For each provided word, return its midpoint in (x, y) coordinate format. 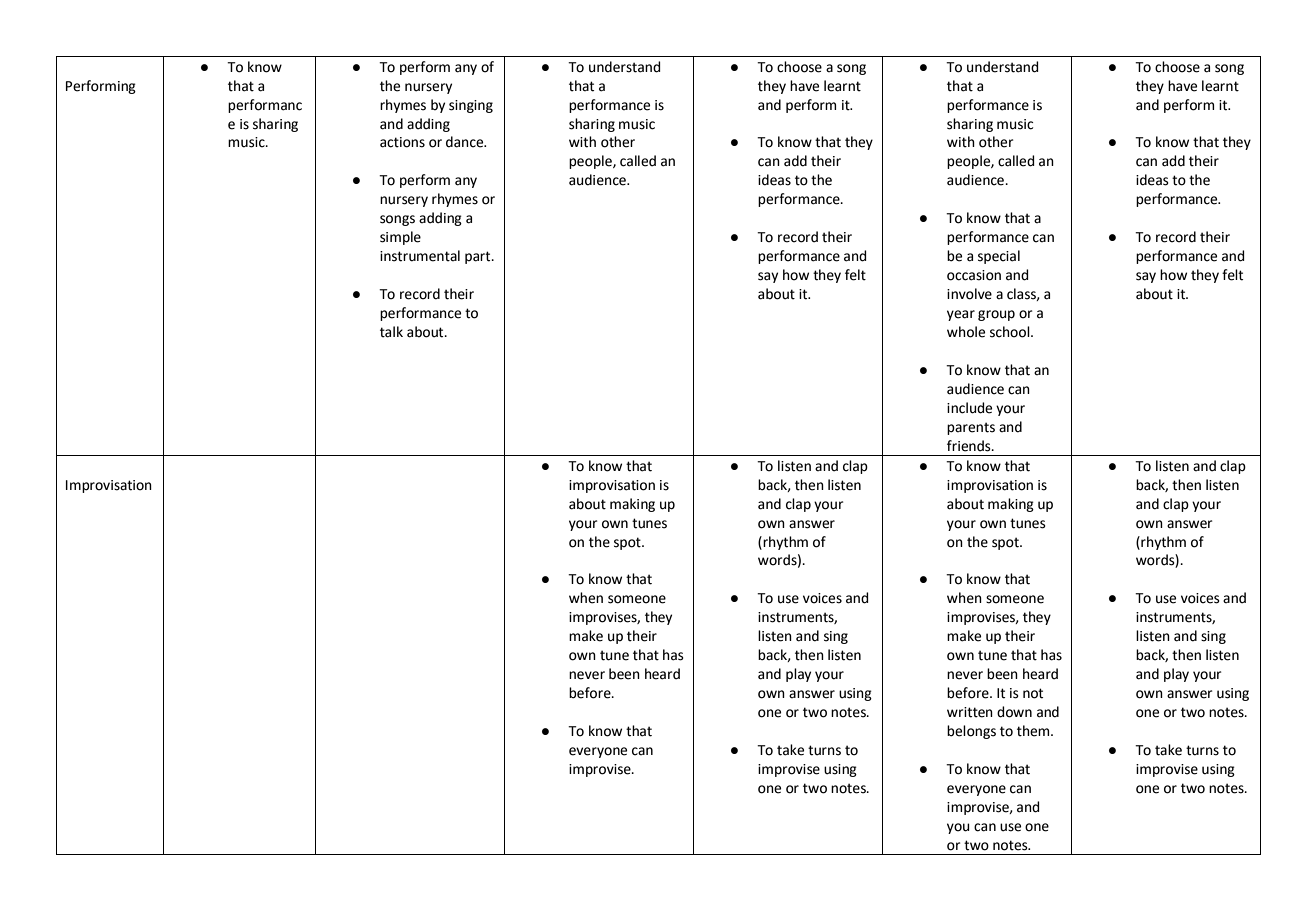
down (1014, 712)
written (970, 712)
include (969, 408)
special (999, 257)
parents (971, 428)
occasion (974, 275)
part (479, 257)
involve (969, 294)
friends (970, 446)
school (1011, 332)
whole (966, 332)
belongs (971, 732)
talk (391, 332)
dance (466, 142)
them (1034, 731)
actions (402, 142)
